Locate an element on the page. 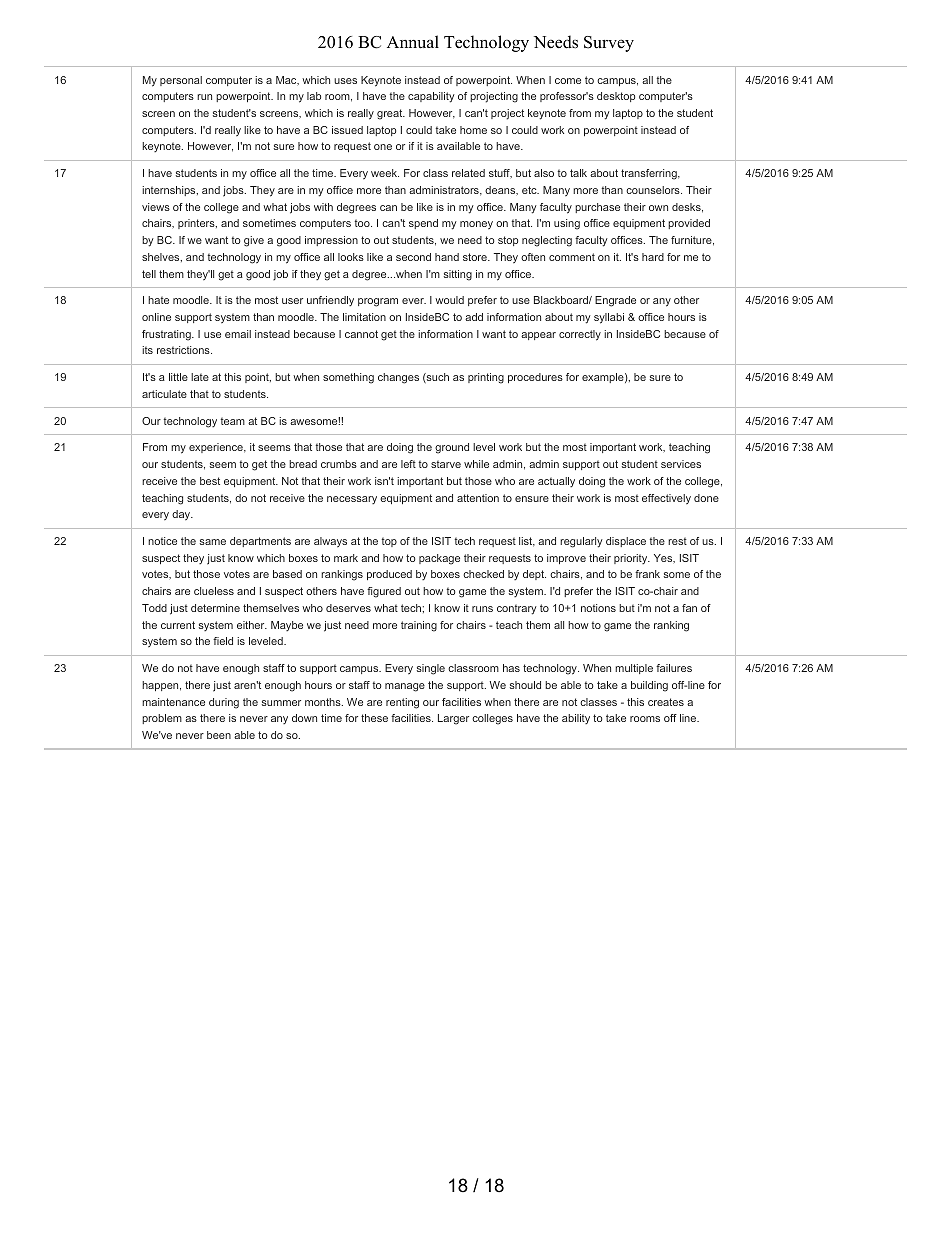  Larger is located at coordinates (453, 719).
